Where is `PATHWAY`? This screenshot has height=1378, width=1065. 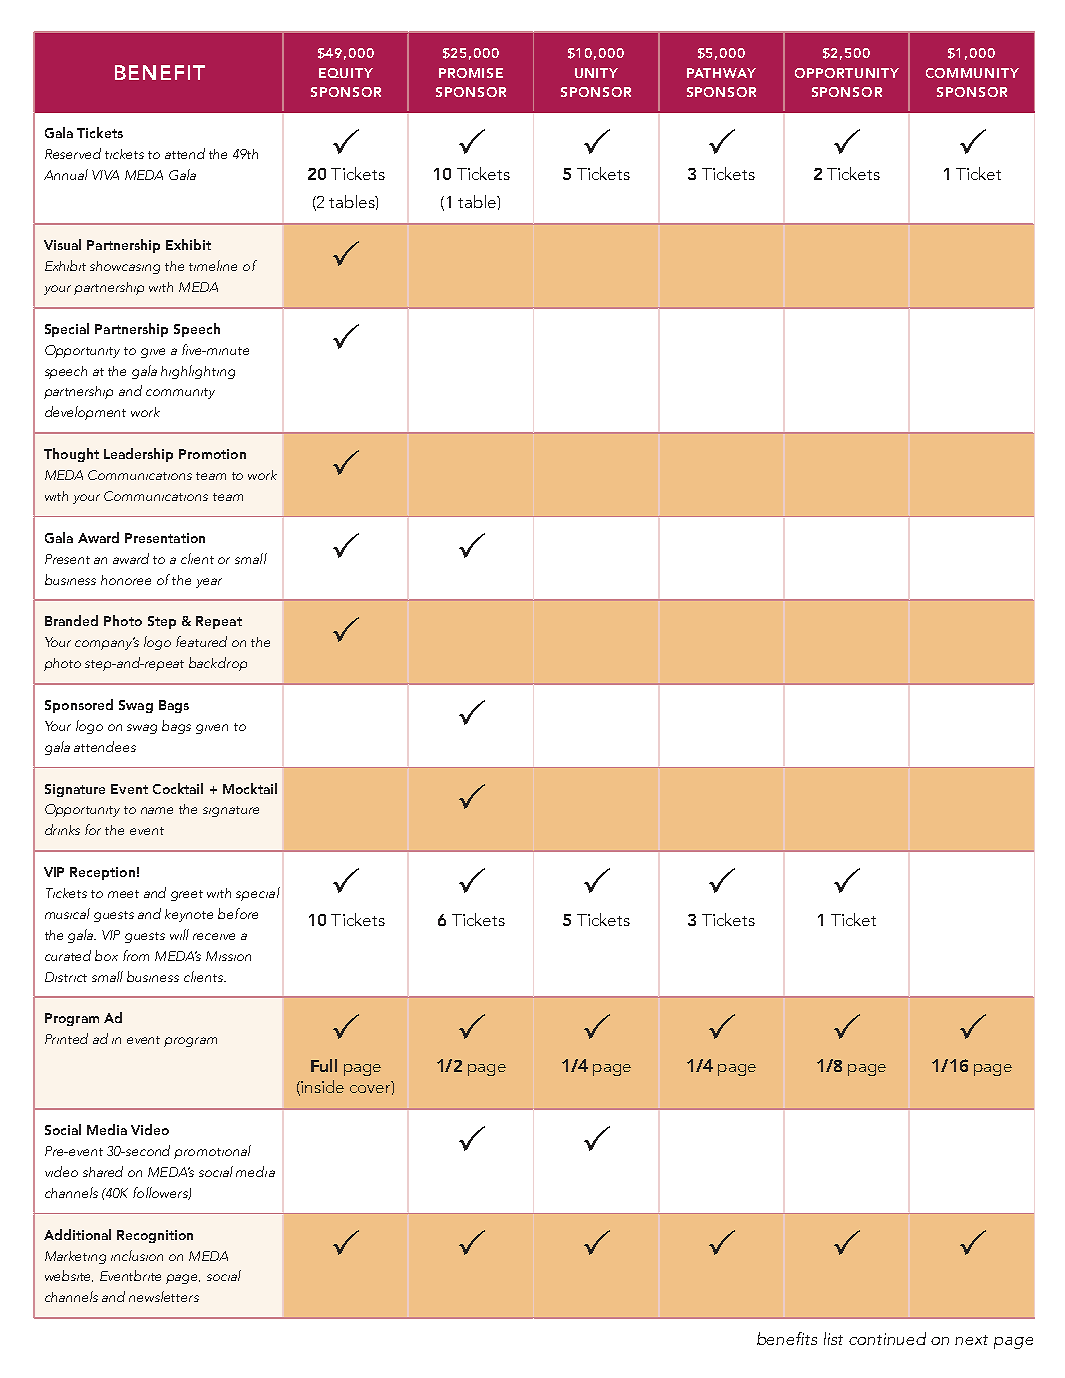
PATHWAY is located at coordinates (721, 73).
